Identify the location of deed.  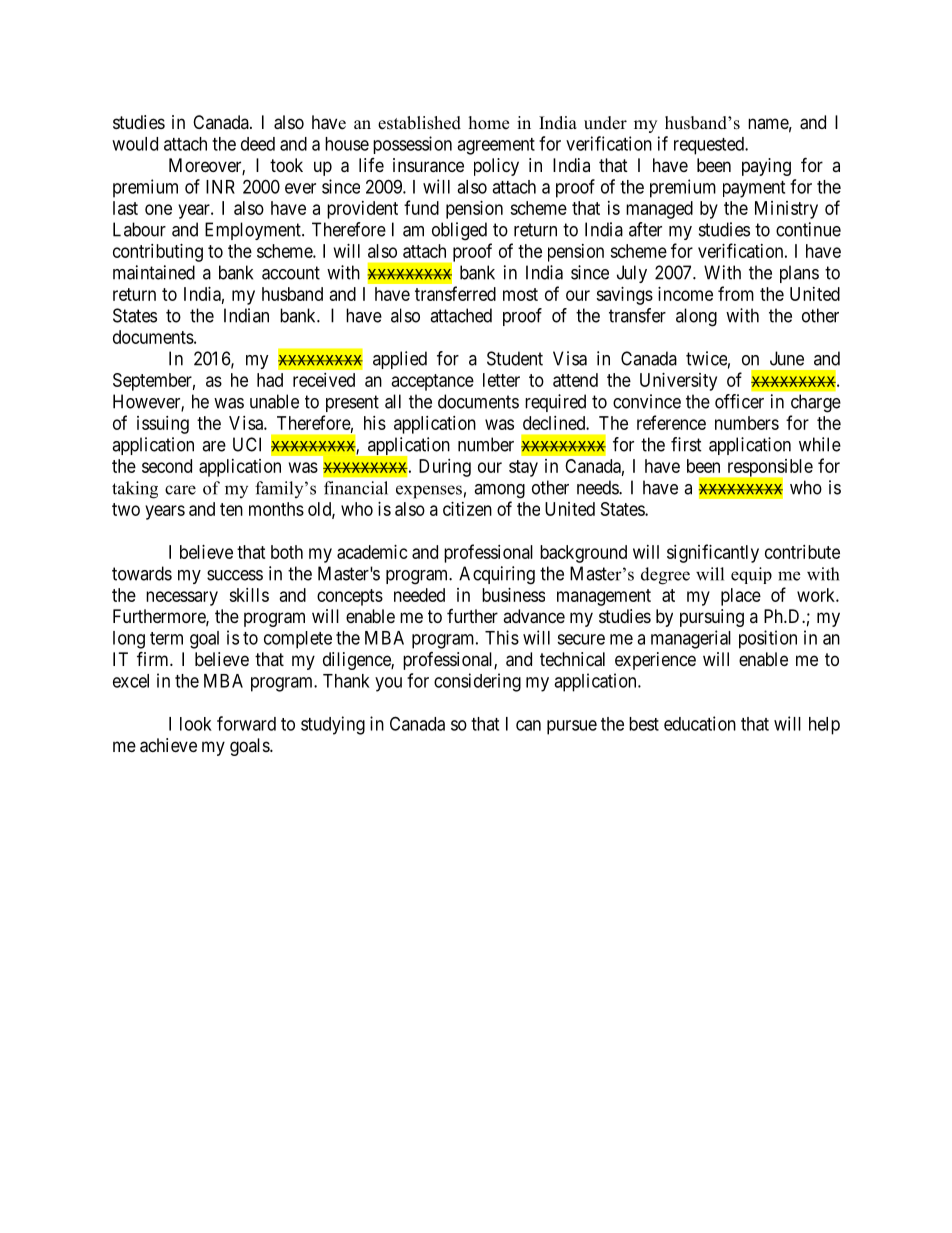
(258, 144).
